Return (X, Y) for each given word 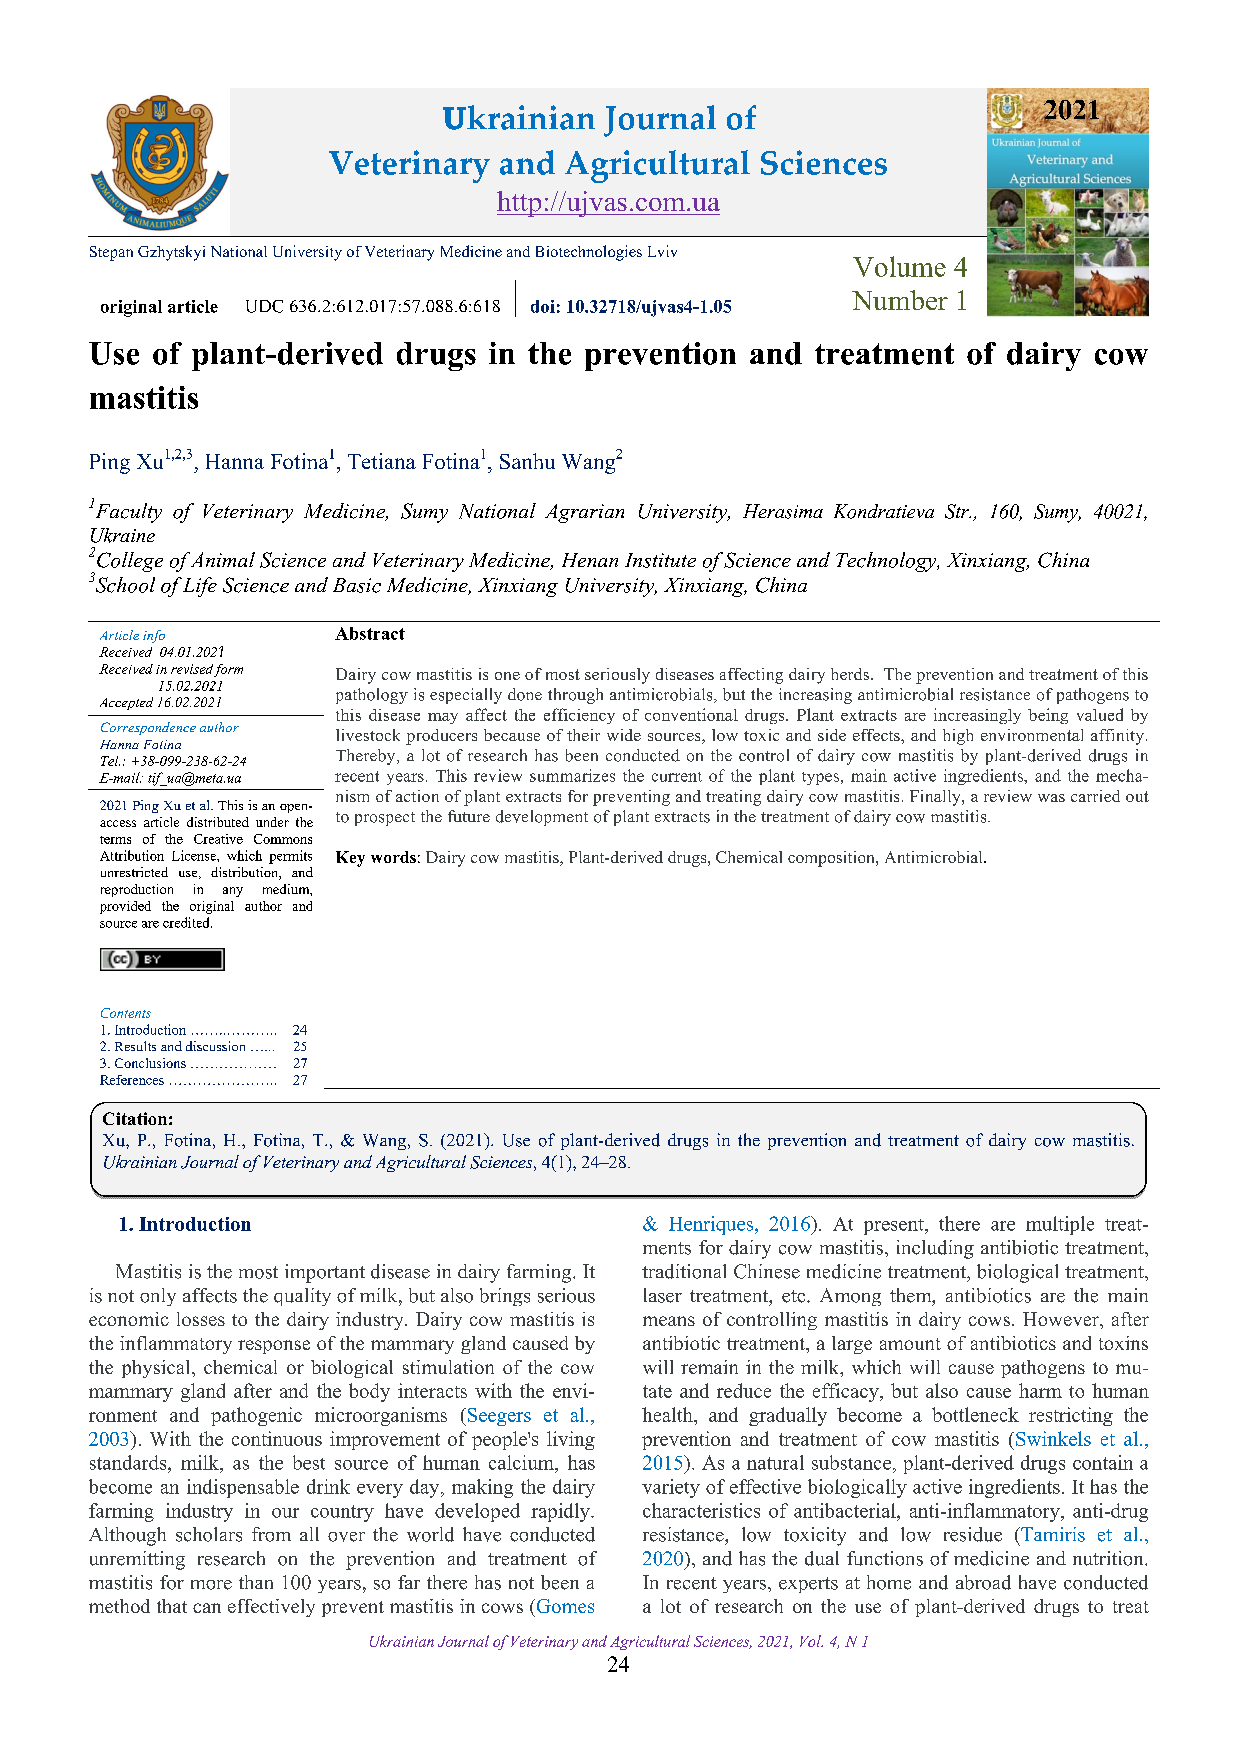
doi (543, 306)
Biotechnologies (589, 253)
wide (624, 735)
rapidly (561, 1512)
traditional (684, 1271)
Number (900, 300)
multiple (1060, 1225)
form (228, 670)
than (256, 1582)
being (1048, 716)
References (132, 1080)
